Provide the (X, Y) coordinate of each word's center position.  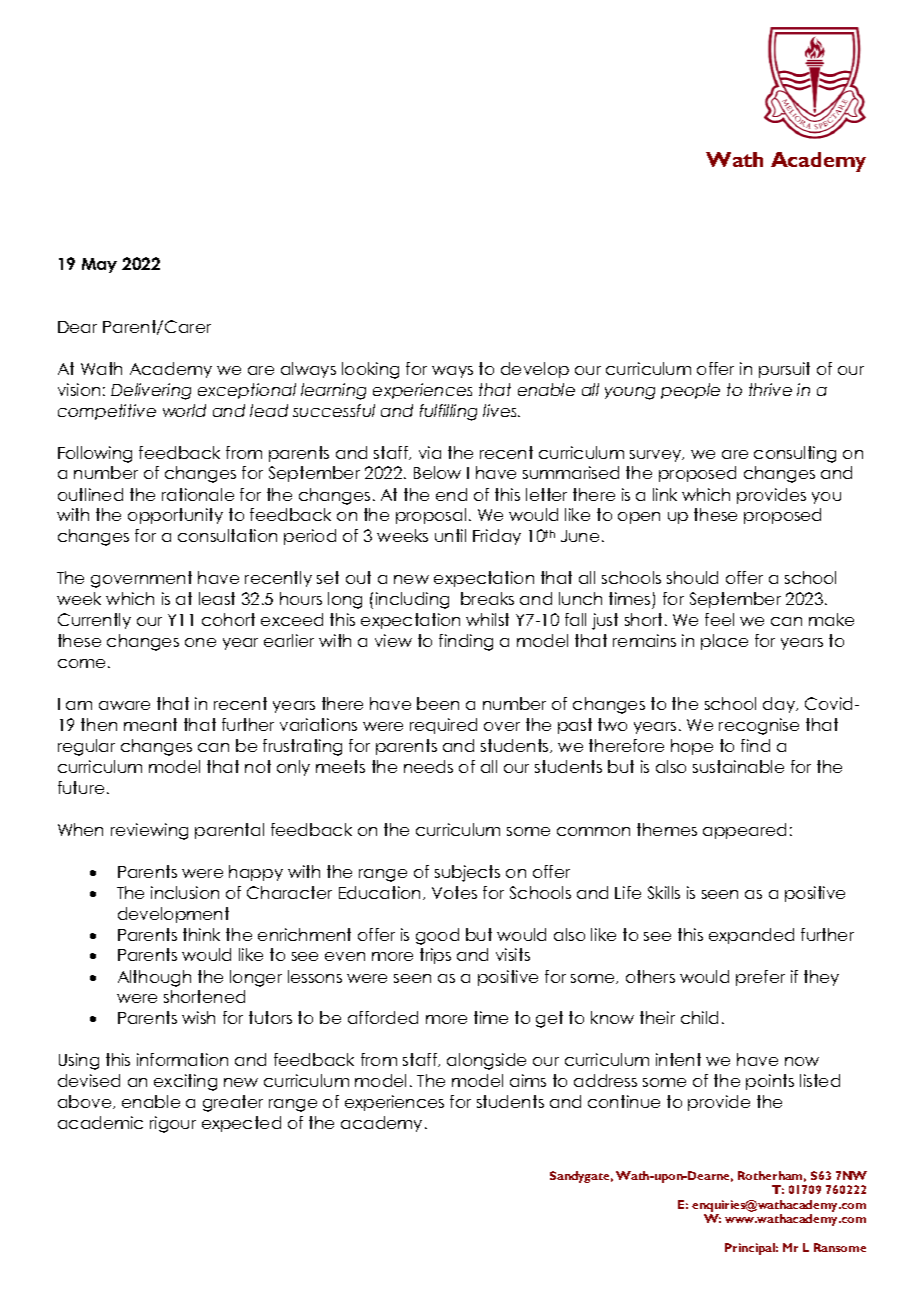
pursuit (784, 370)
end (451, 494)
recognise (759, 726)
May (99, 265)
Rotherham (772, 1176)
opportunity (175, 516)
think (201, 934)
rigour (173, 1124)
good (437, 936)
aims (528, 1080)
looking (370, 370)
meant (150, 724)
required (443, 726)
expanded (751, 936)
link (665, 494)
